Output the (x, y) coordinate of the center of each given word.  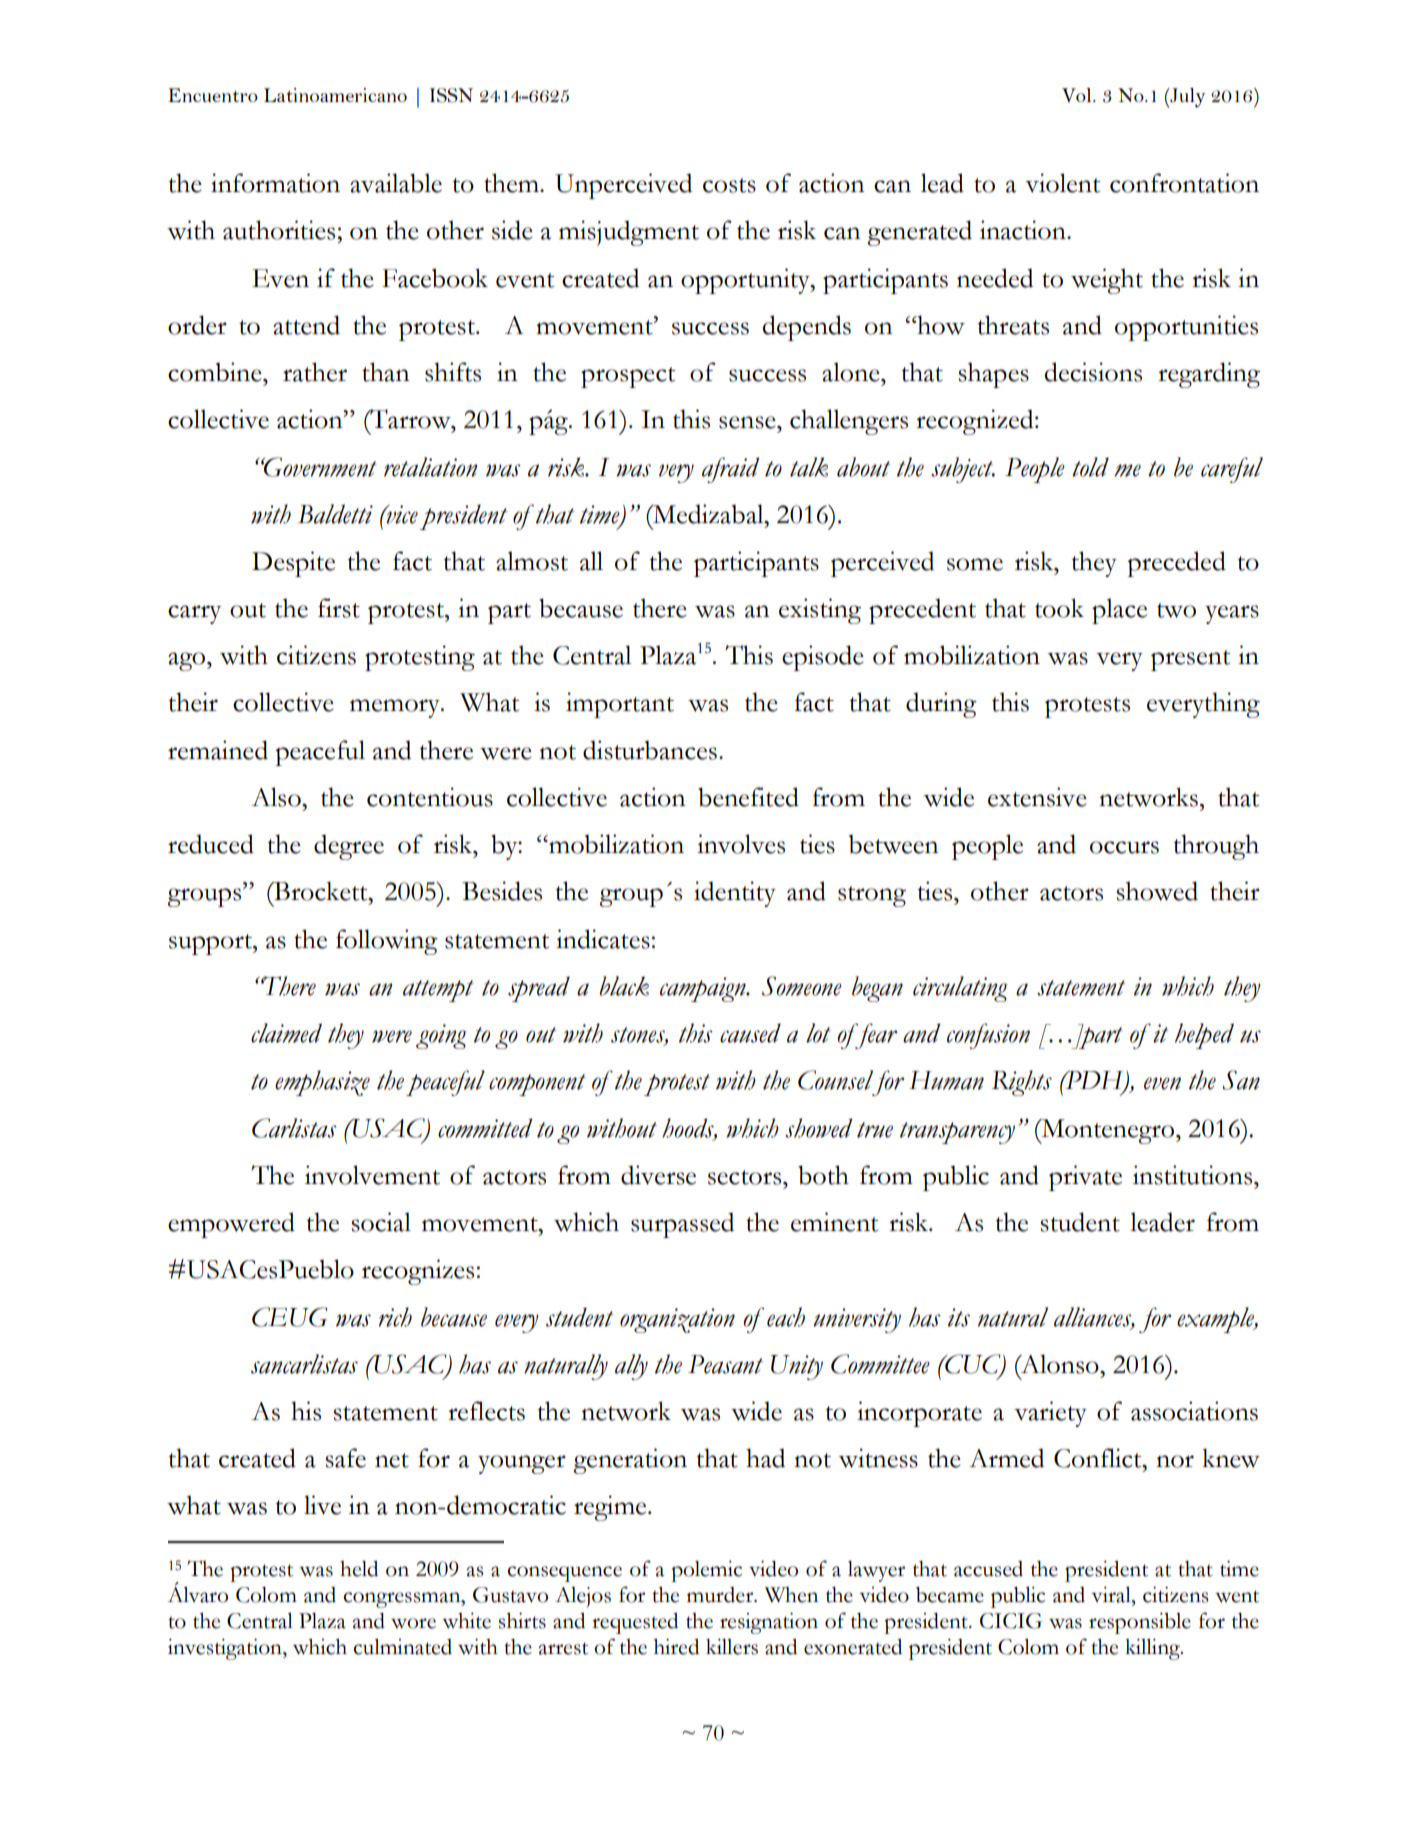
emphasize (322, 1083)
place (1119, 611)
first (339, 608)
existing (820, 611)
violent (1062, 183)
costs (729, 185)
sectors (746, 1177)
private (1085, 1178)
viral (1112, 1594)
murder (721, 1595)
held (359, 1569)
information (275, 183)
